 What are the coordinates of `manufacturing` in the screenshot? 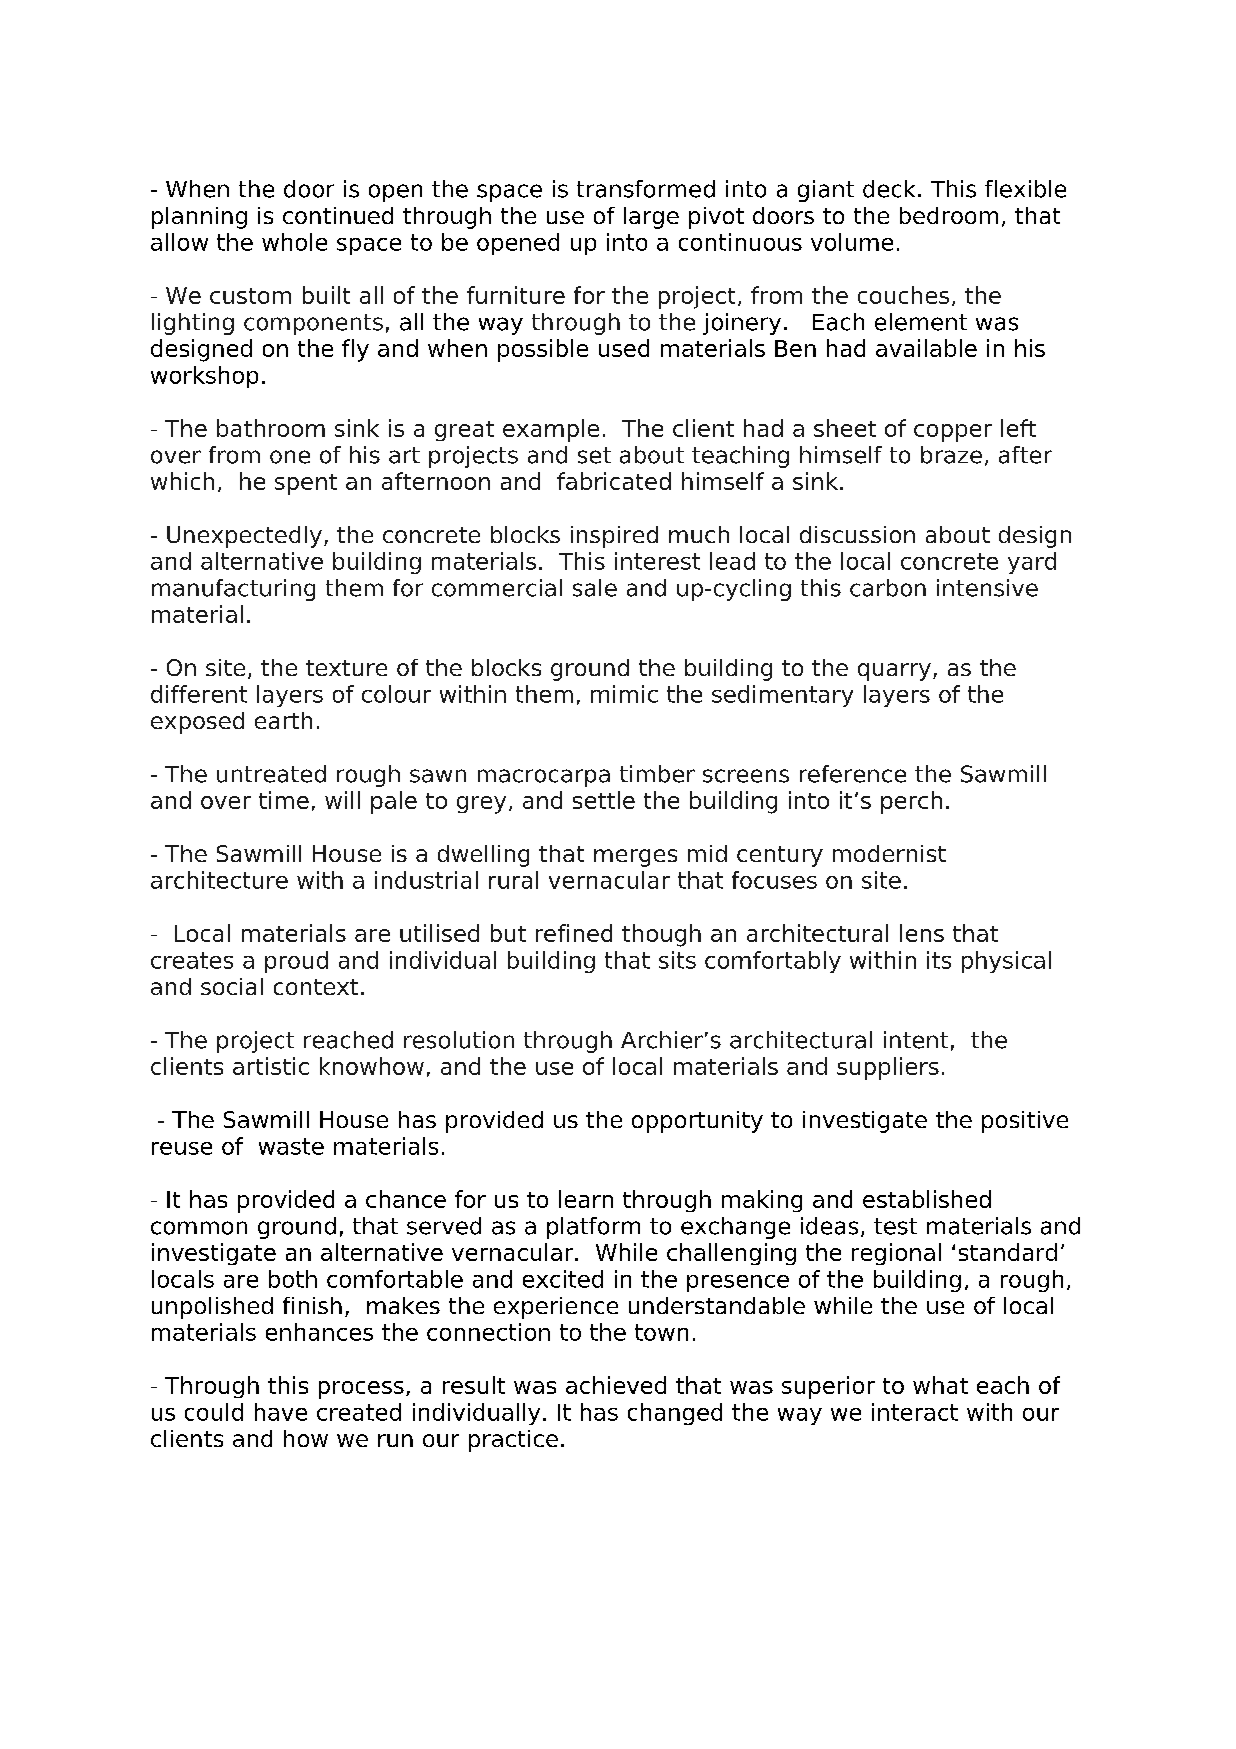 It's located at (233, 590).
